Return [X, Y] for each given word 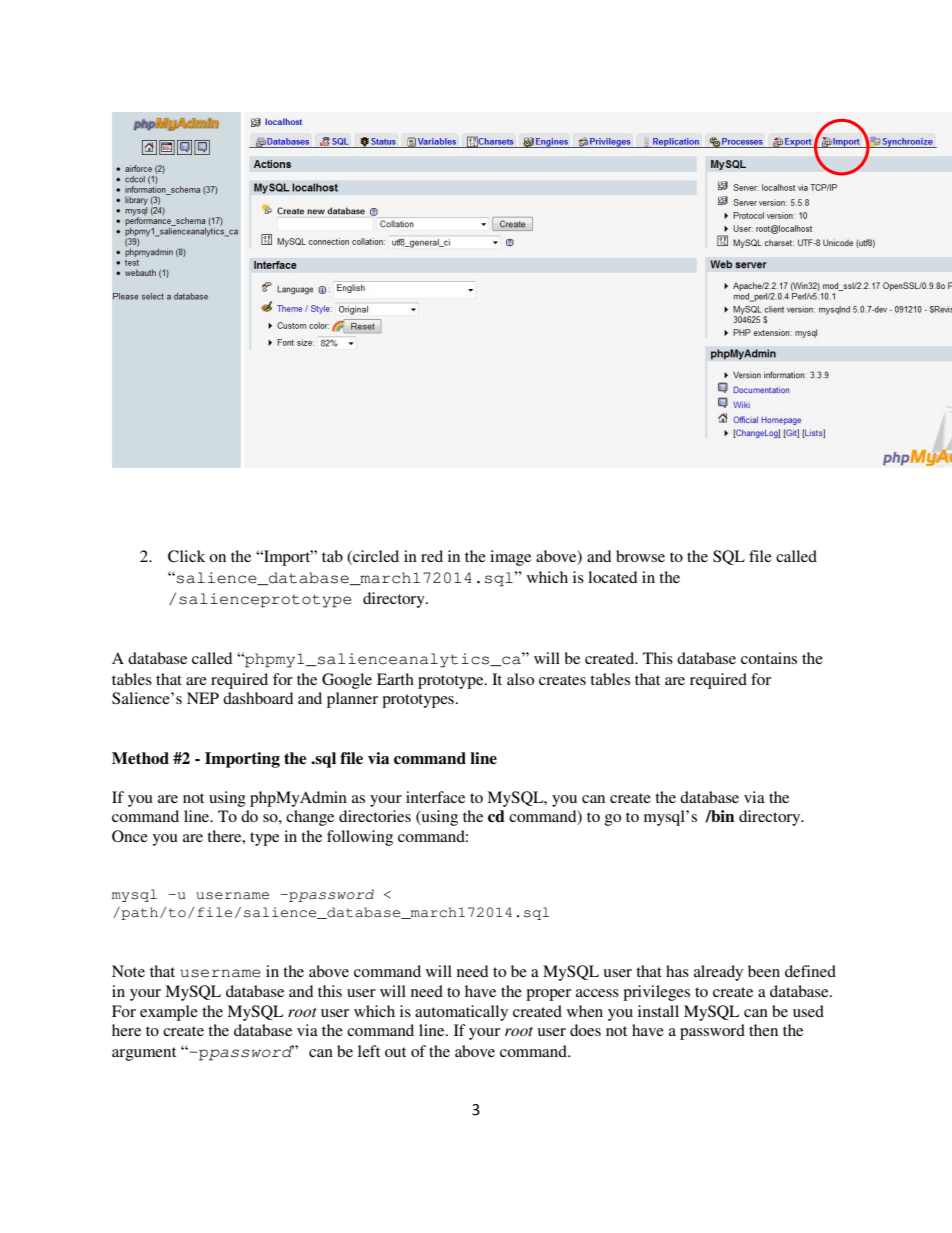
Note [128, 971]
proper [548, 995]
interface [435, 797]
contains [769, 658]
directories [375, 816]
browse [640, 556]
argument [144, 1054]
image [510, 558]
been [764, 971]
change [310, 818]
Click [186, 556]
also [520, 679]
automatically [461, 1013]
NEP [203, 698]
